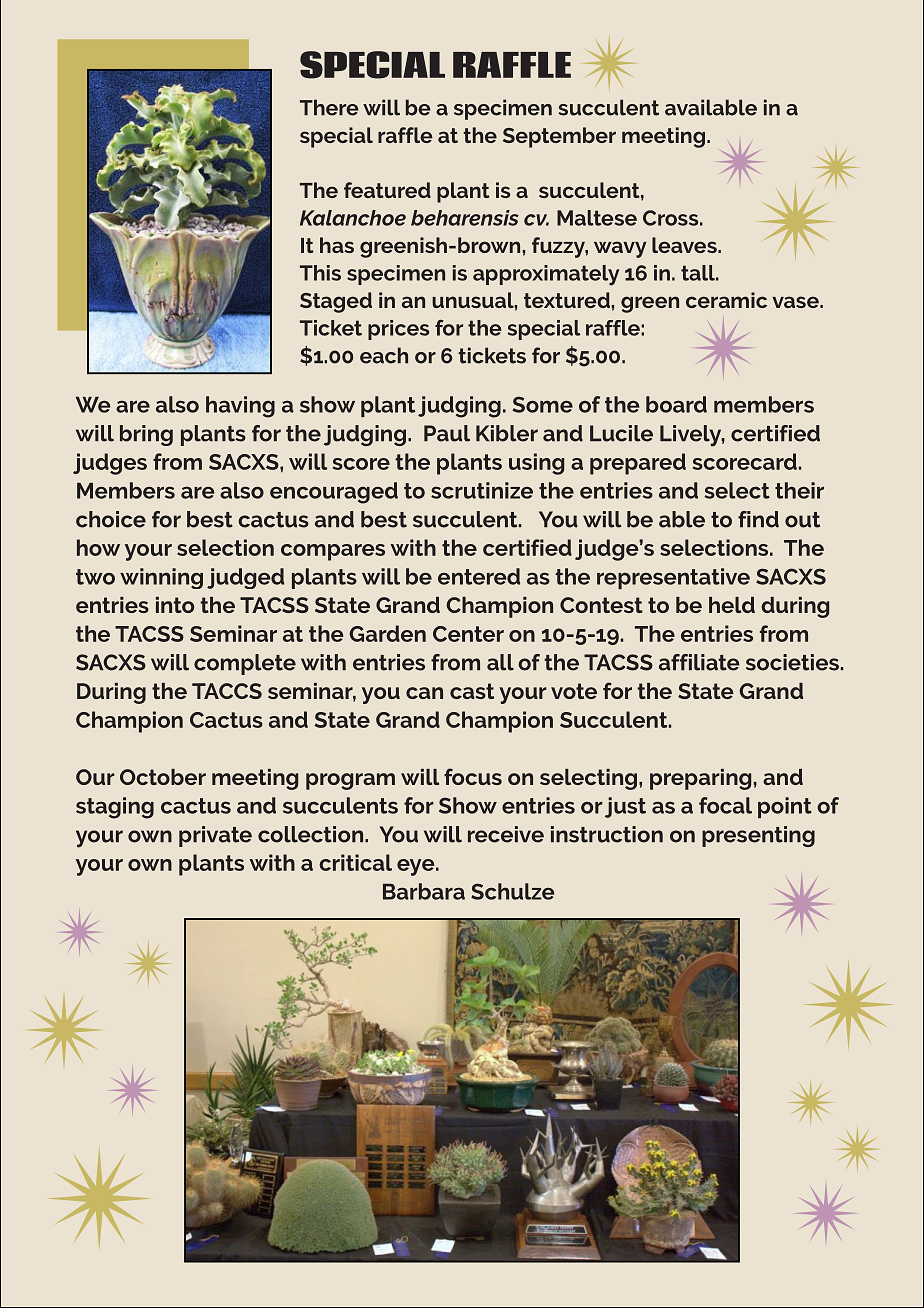  I want to click on into, so click(175, 605).
